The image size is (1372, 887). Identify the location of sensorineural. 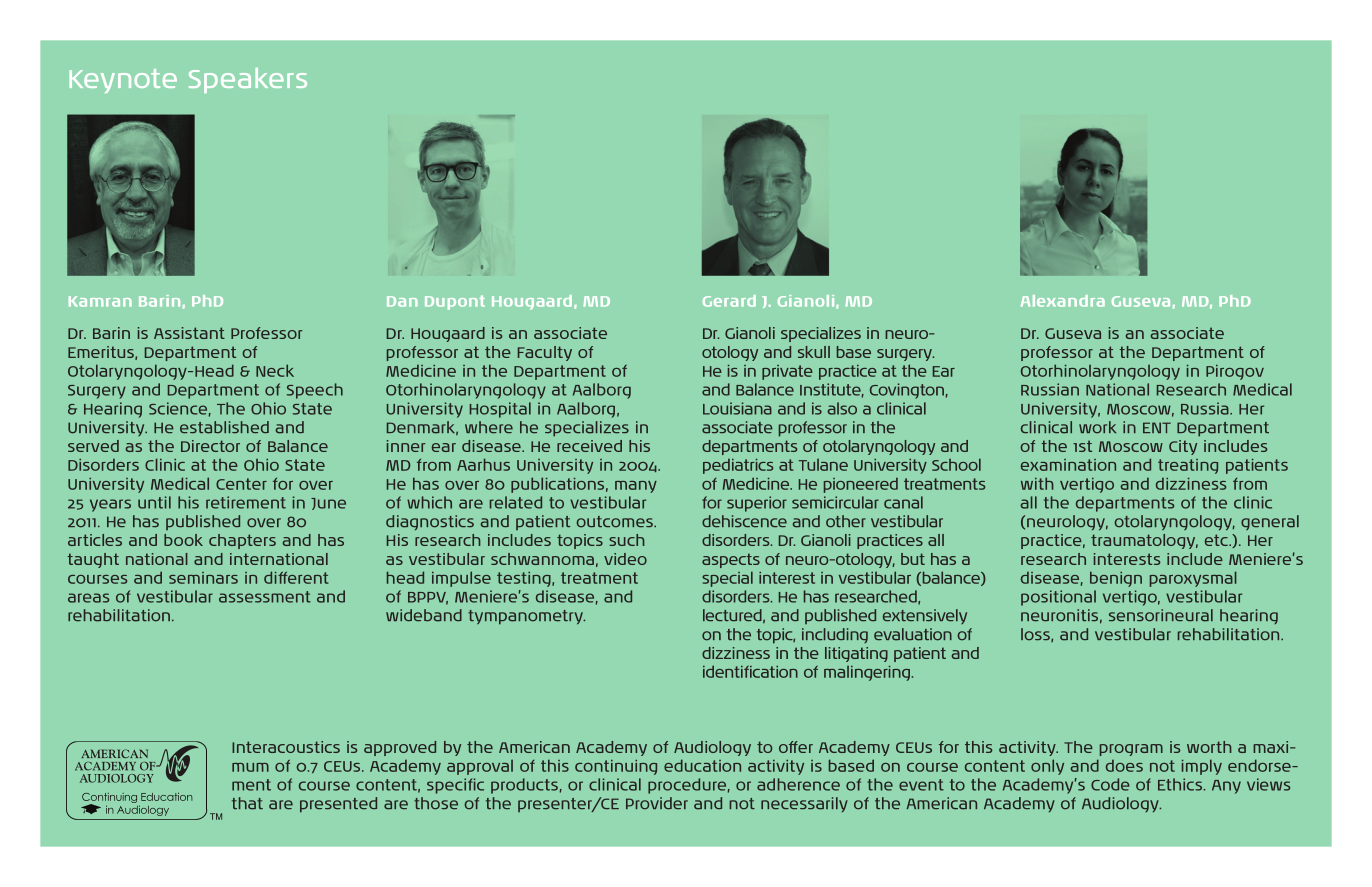
(1161, 615).
